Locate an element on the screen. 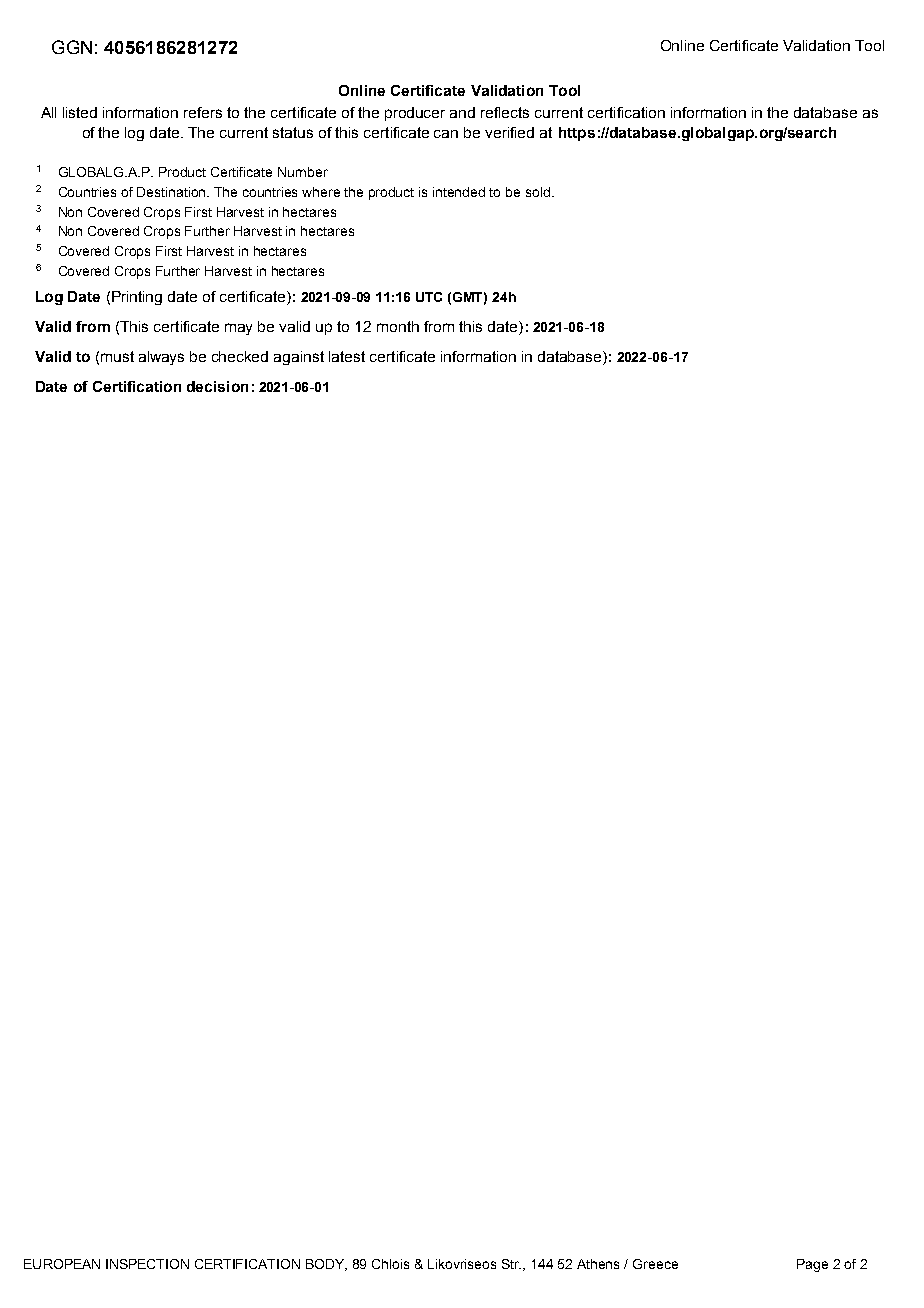  latest is located at coordinates (347, 356).
